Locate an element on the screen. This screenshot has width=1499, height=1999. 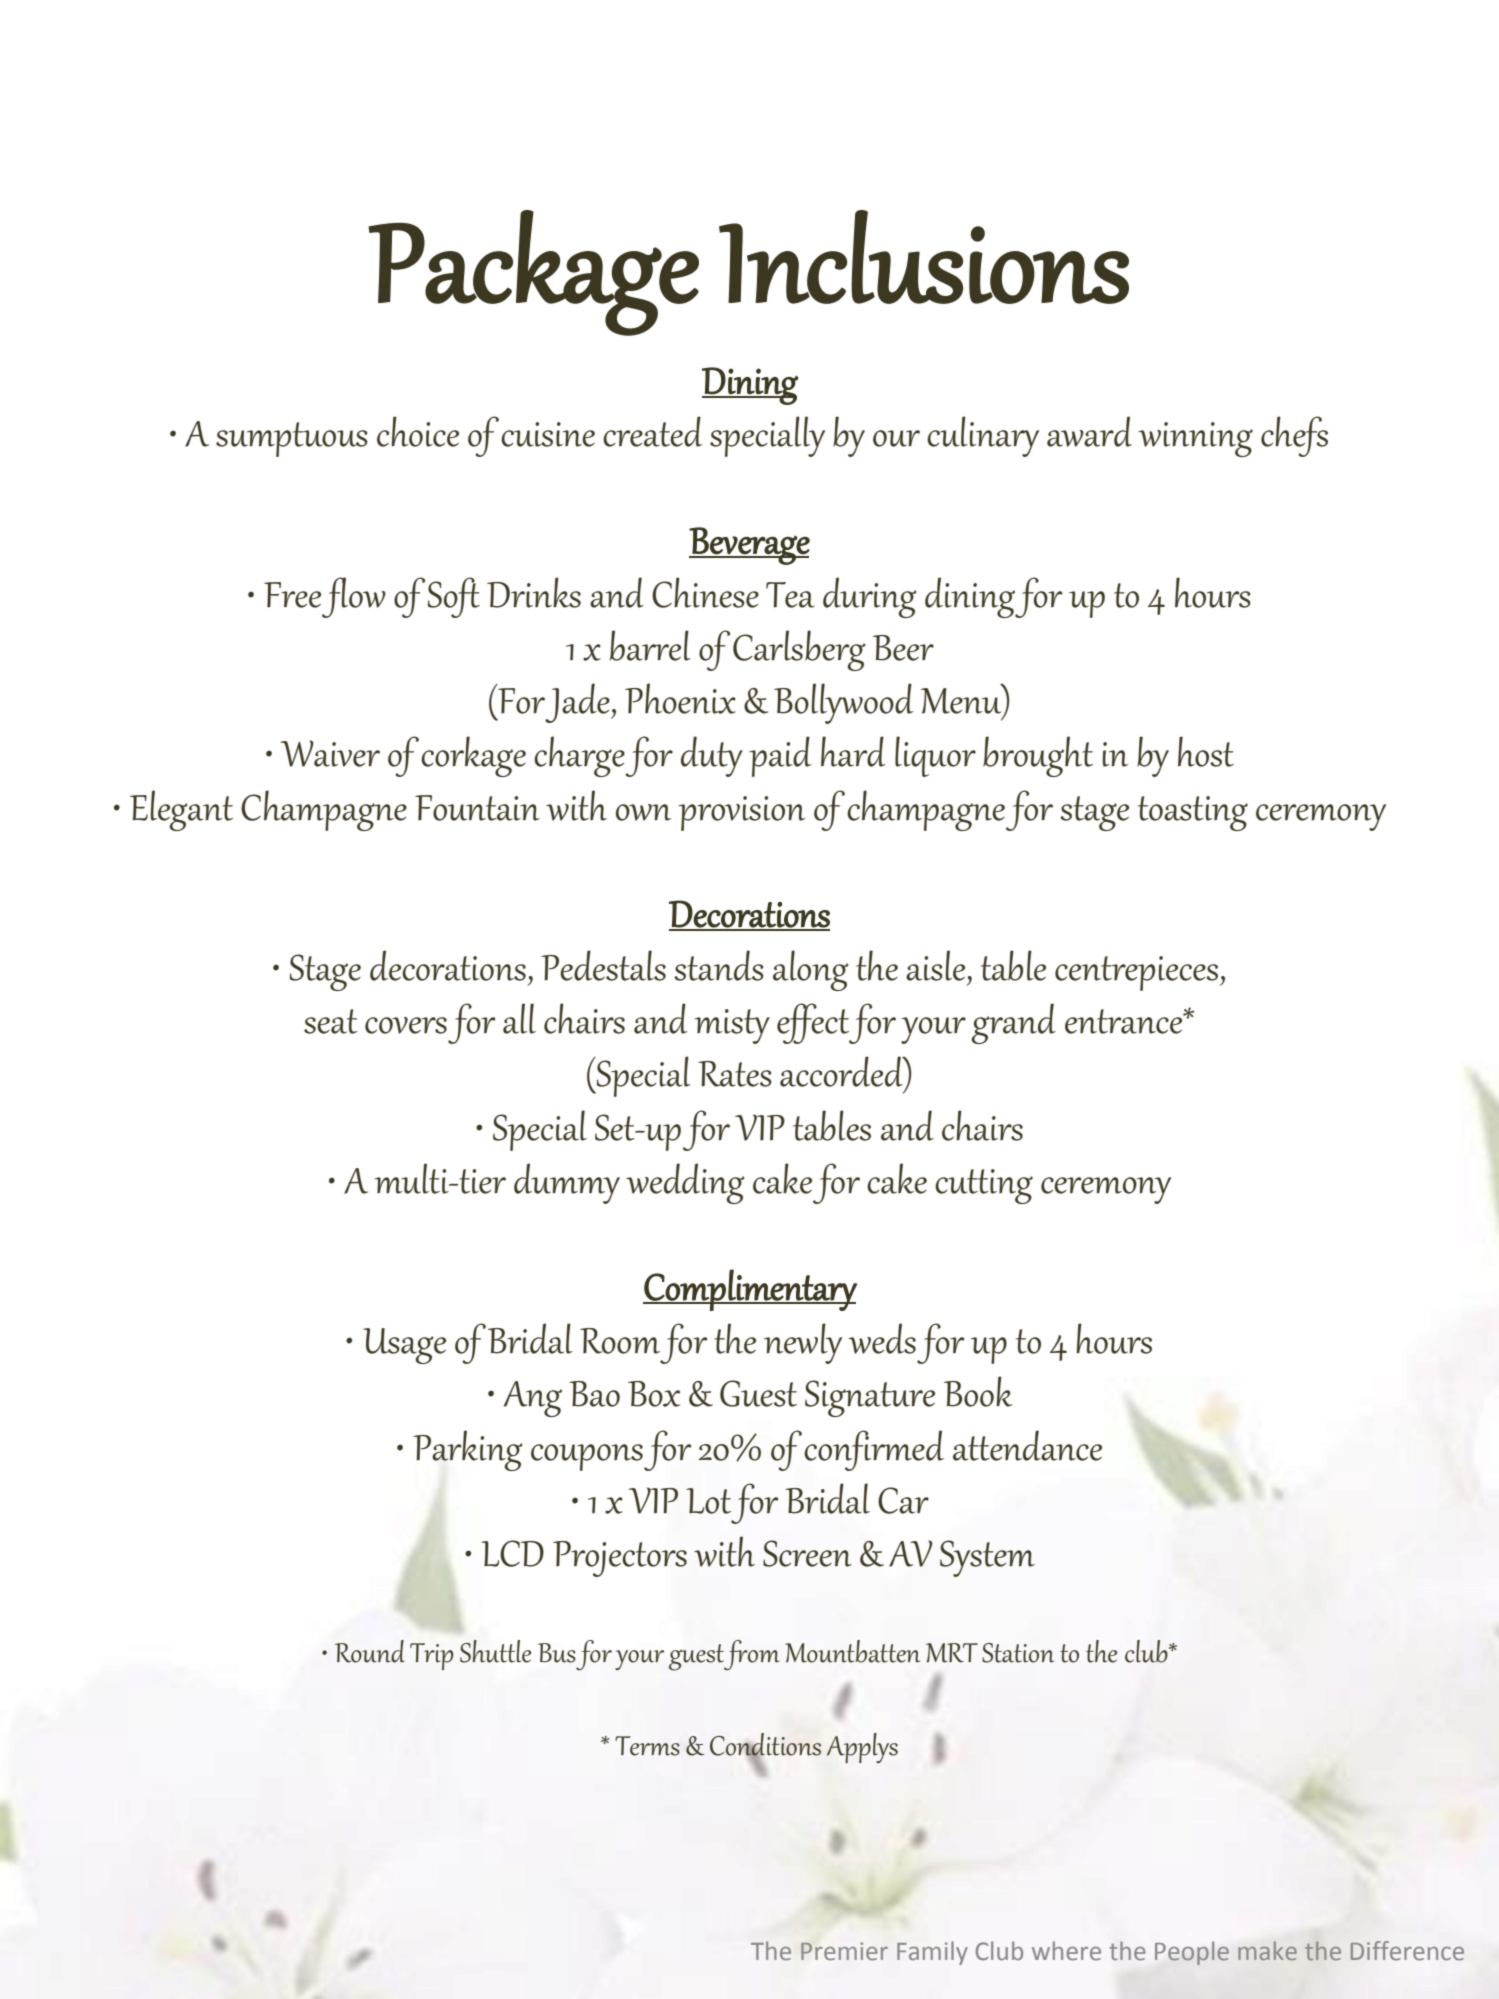
Waiver is located at coordinates (330, 753).
